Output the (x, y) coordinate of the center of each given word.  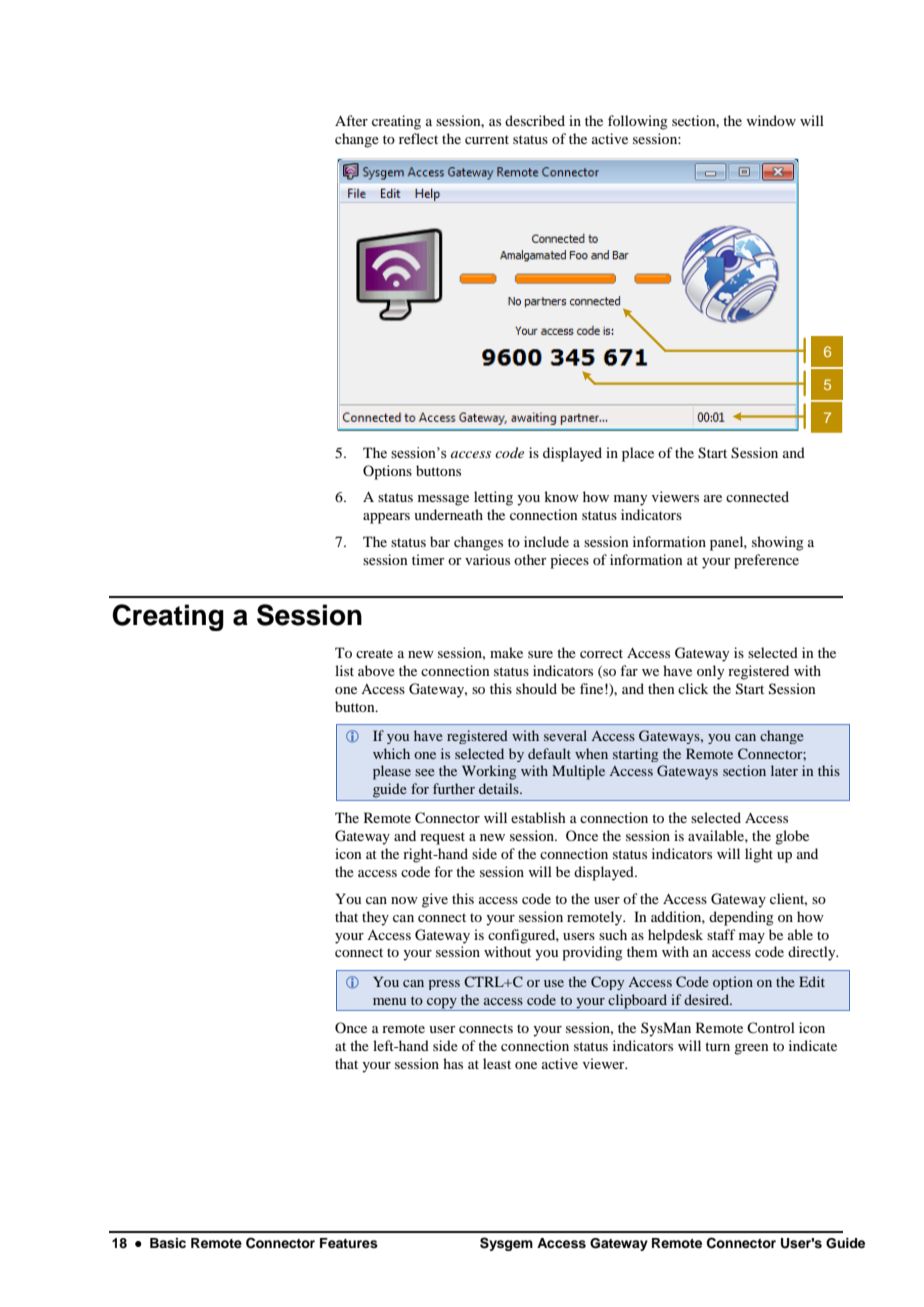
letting (493, 498)
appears (386, 518)
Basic (168, 1243)
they (375, 918)
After (351, 120)
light (759, 855)
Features (349, 1243)
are (713, 498)
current (487, 139)
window (771, 120)
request (442, 838)
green (751, 1049)
